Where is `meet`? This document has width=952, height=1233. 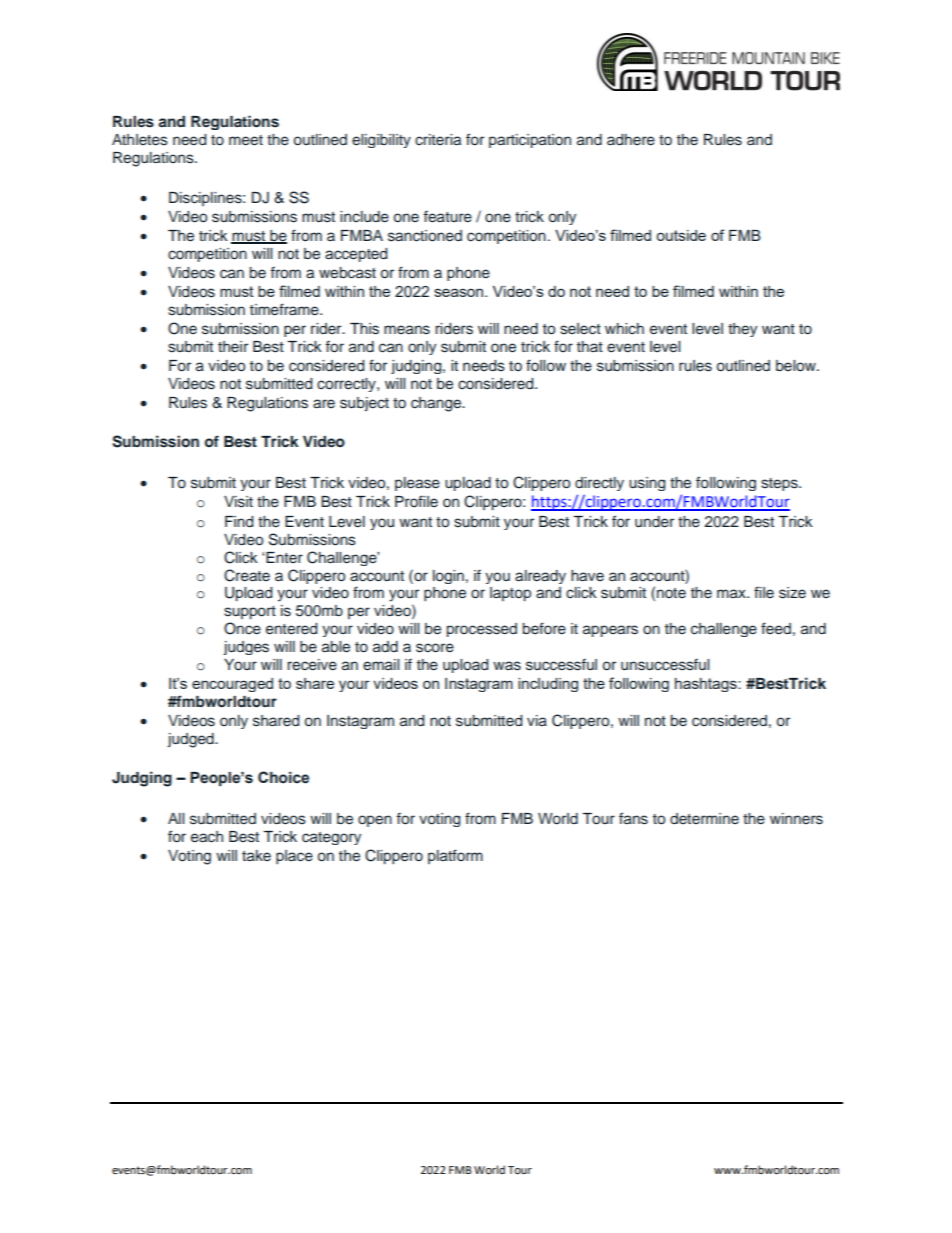 meet is located at coordinates (246, 140).
